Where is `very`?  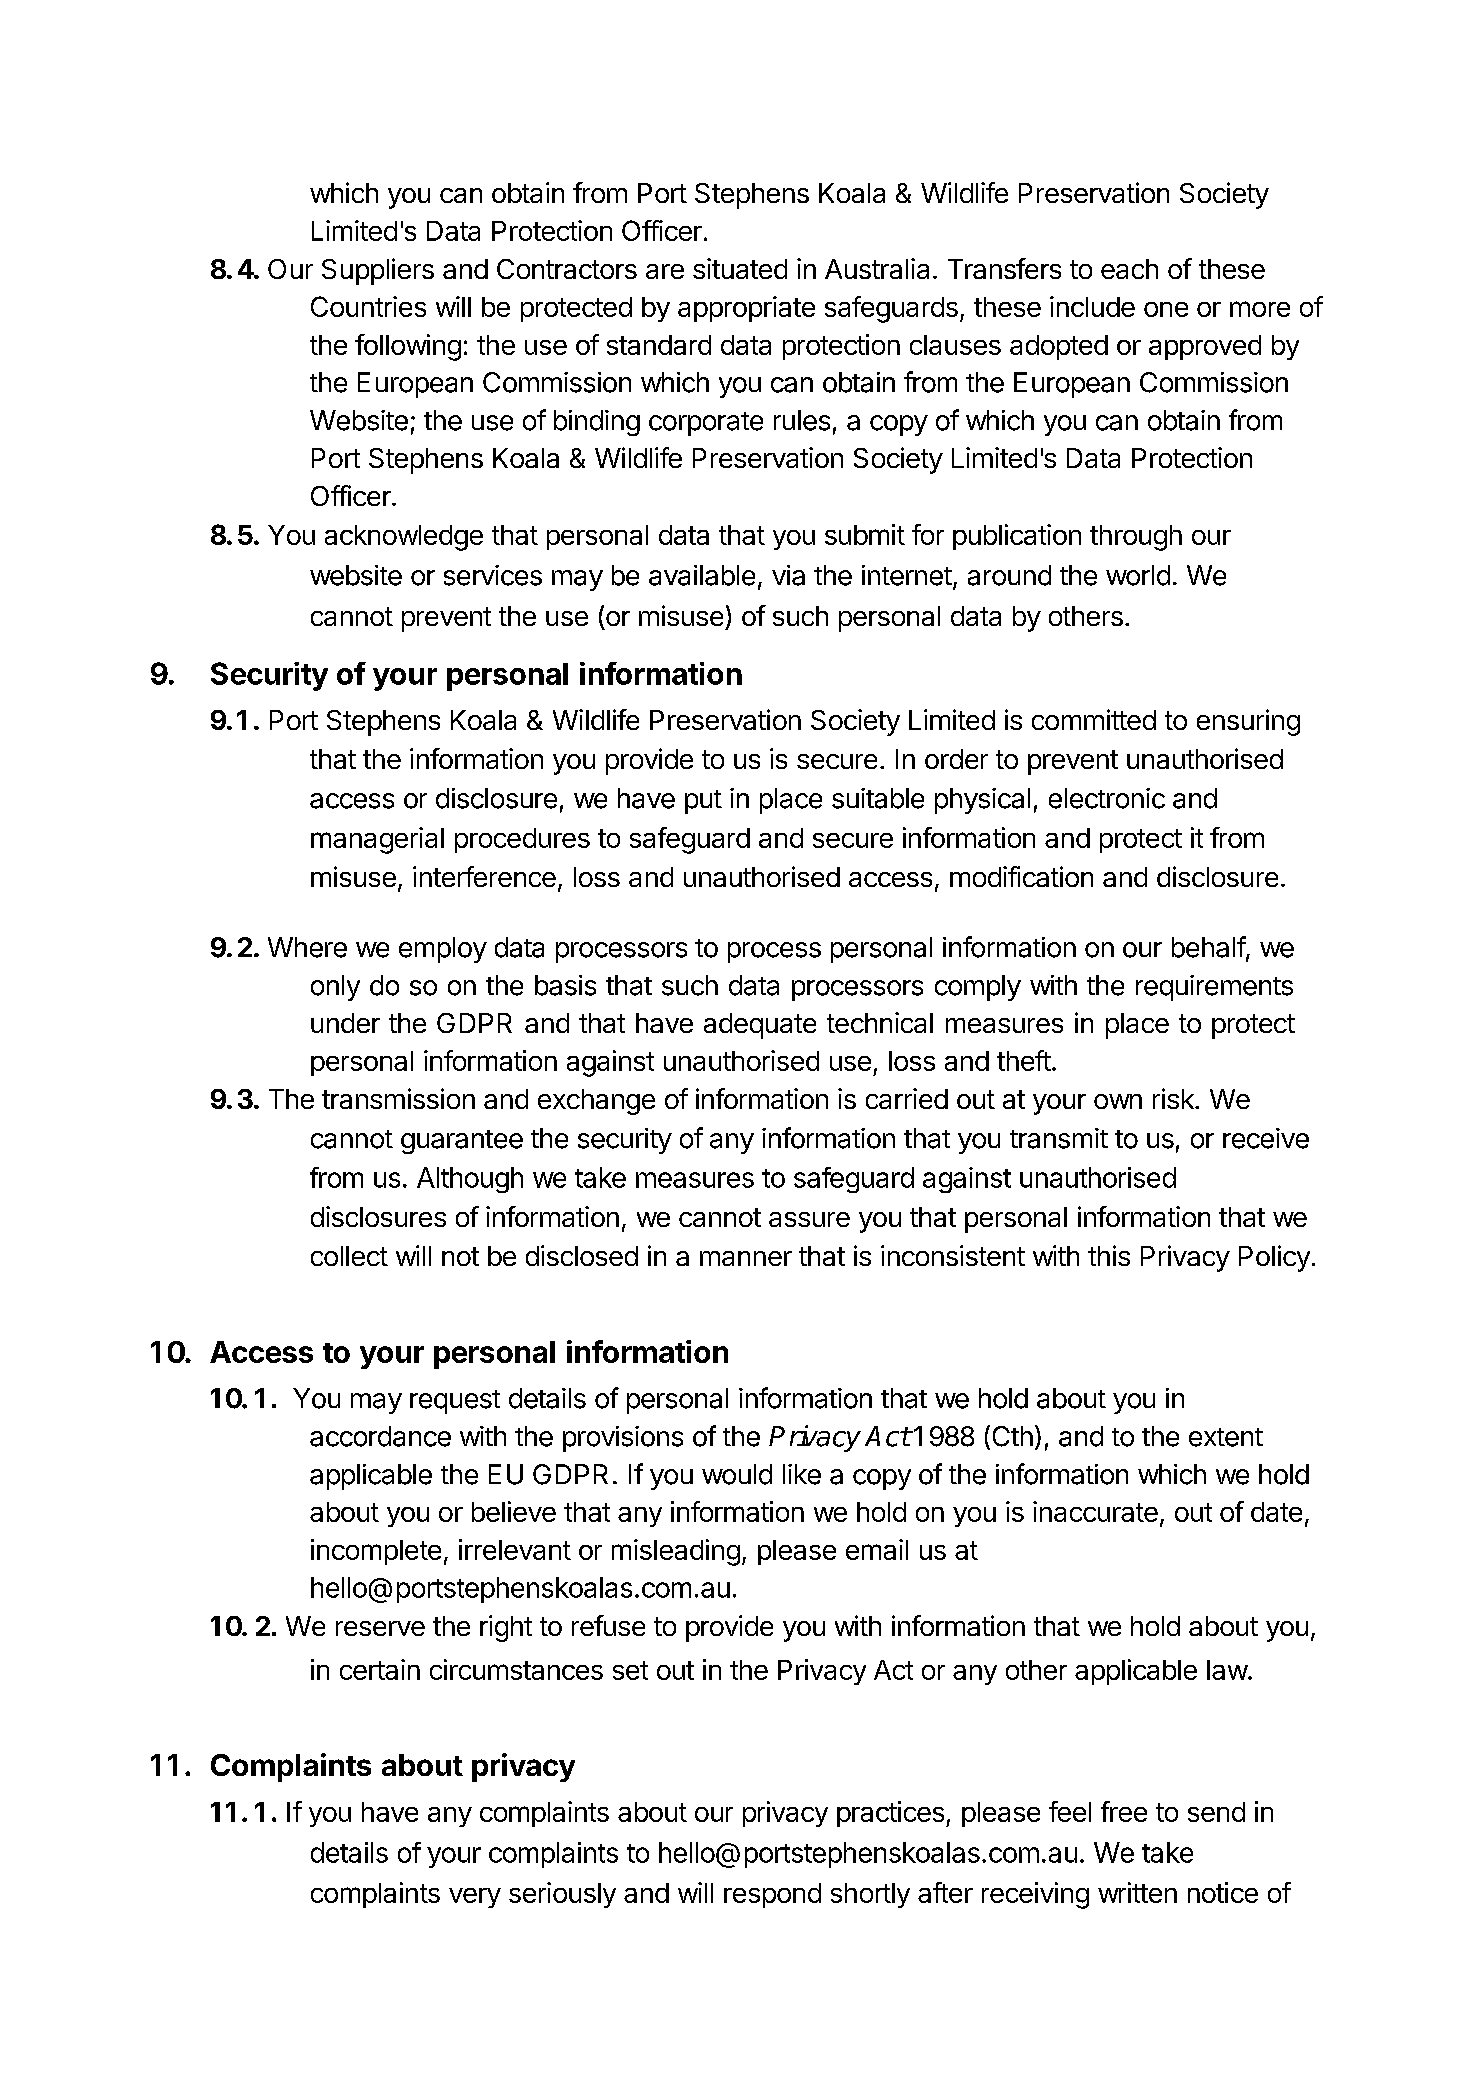
very is located at coordinates (475, 1898).
